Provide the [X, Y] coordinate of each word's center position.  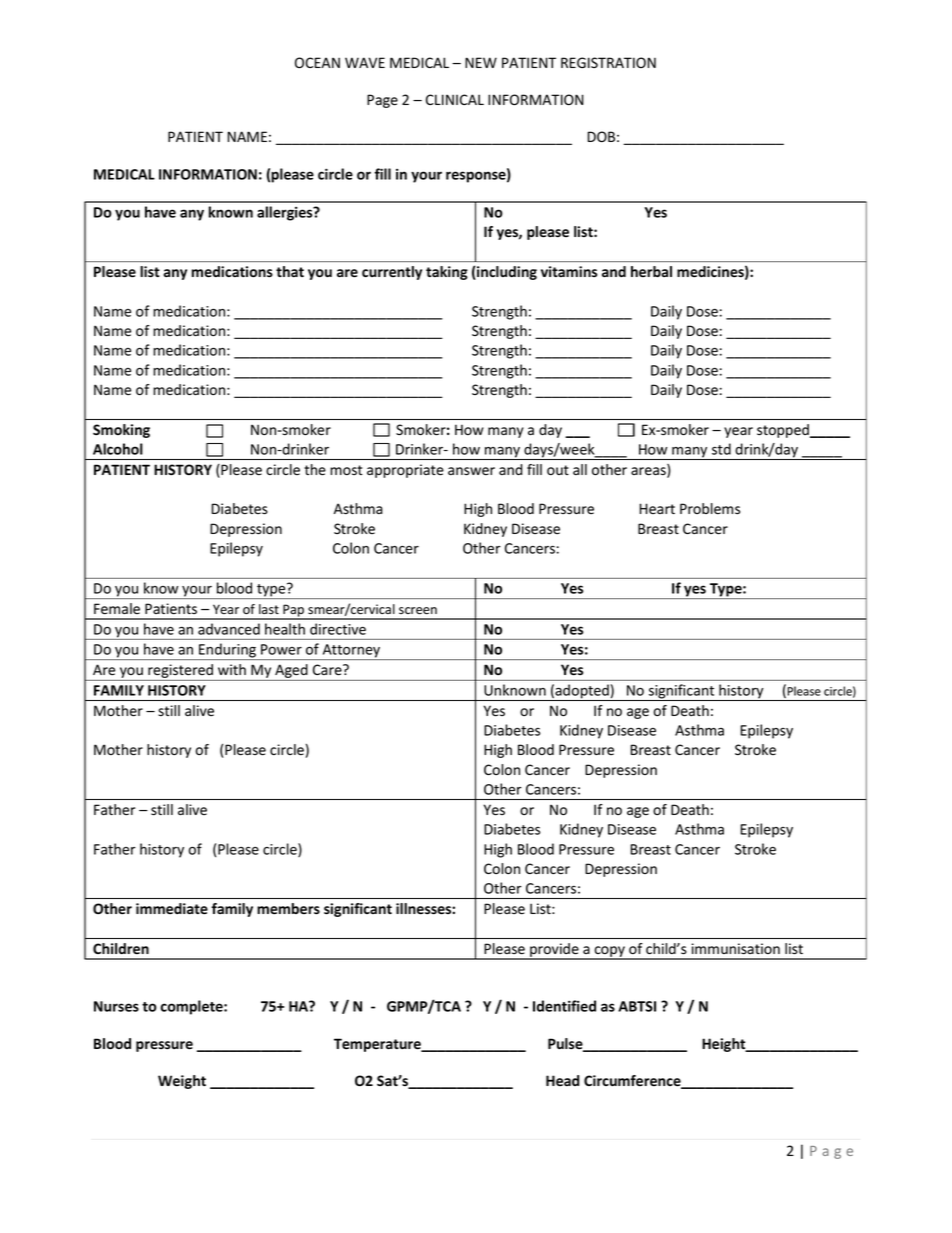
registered [180, 672]
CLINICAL [455, 99]
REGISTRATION [608, 62]
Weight [182, 1082]
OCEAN [317, 62]
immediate [172, 909]
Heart [657, 508]
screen [418, 611]
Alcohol [118, 449]
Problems [710, 509]
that [290, 272]
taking [447, 273]
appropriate [405, 471]
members [288, 909]
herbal [651, 271]
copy [609, 953]
